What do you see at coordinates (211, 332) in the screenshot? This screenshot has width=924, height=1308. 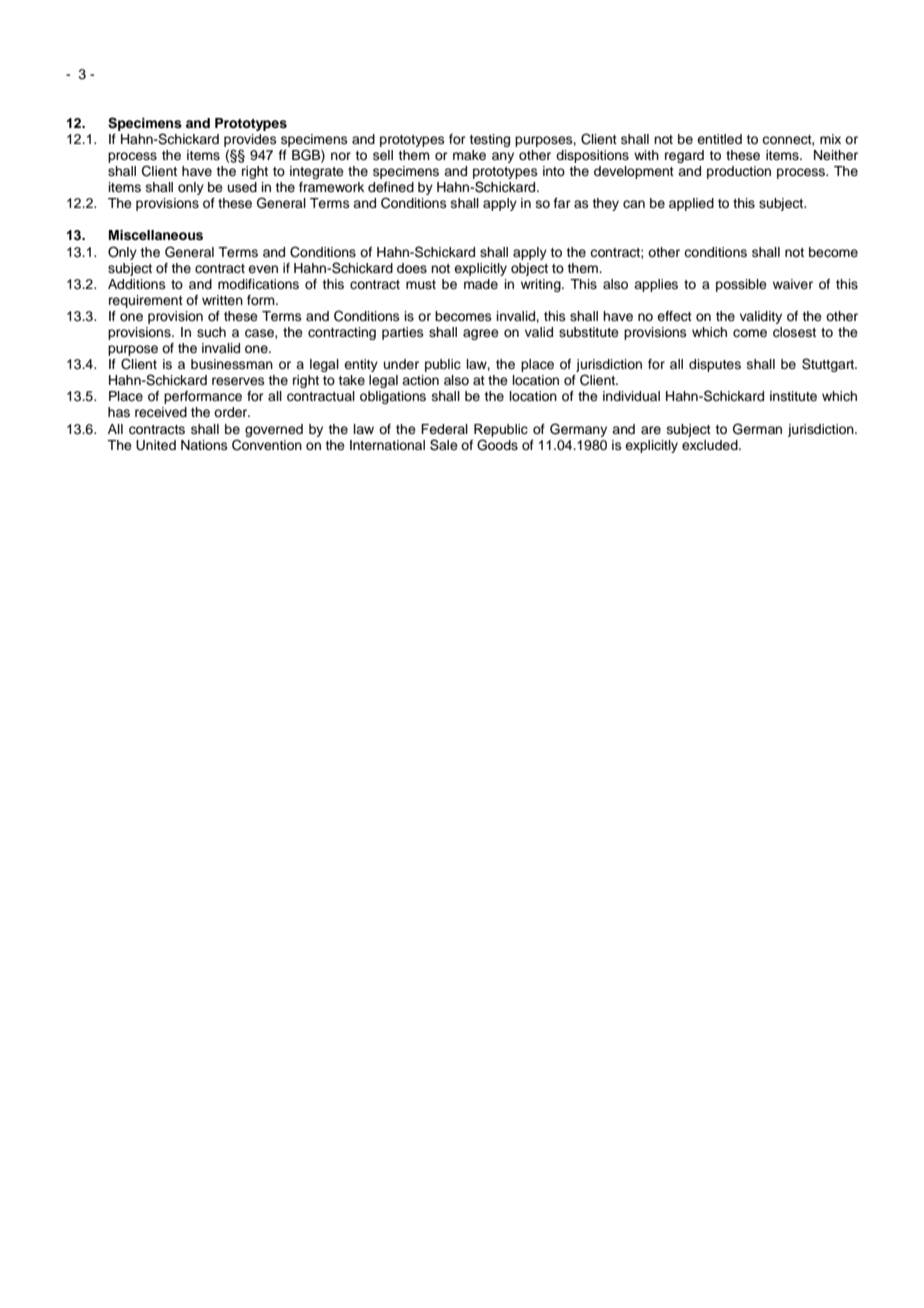 I see `such` at bounding box center [211, 332].
